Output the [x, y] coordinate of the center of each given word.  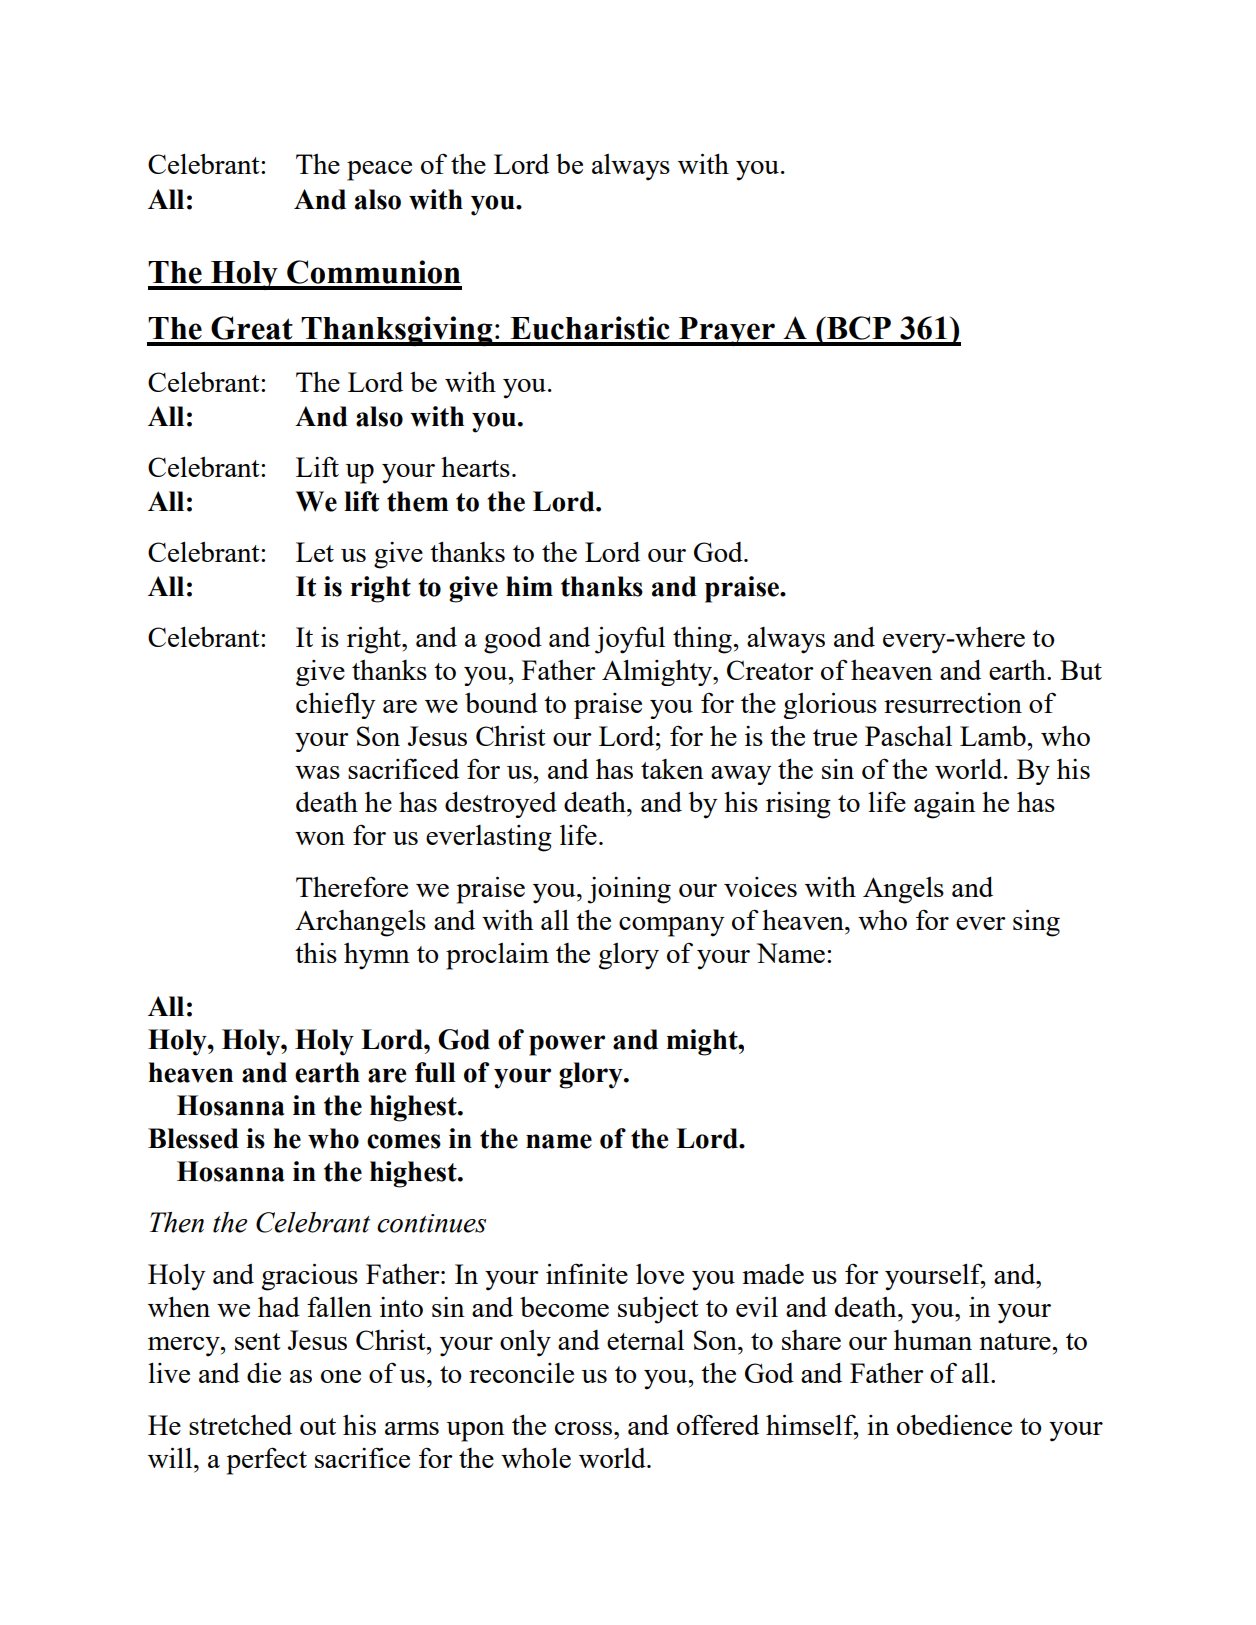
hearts [475, 466]
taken [672, 769]
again [945, 805]
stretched [240, 1424]
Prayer [727, 331]
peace [379, 171]
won [320, 838]
